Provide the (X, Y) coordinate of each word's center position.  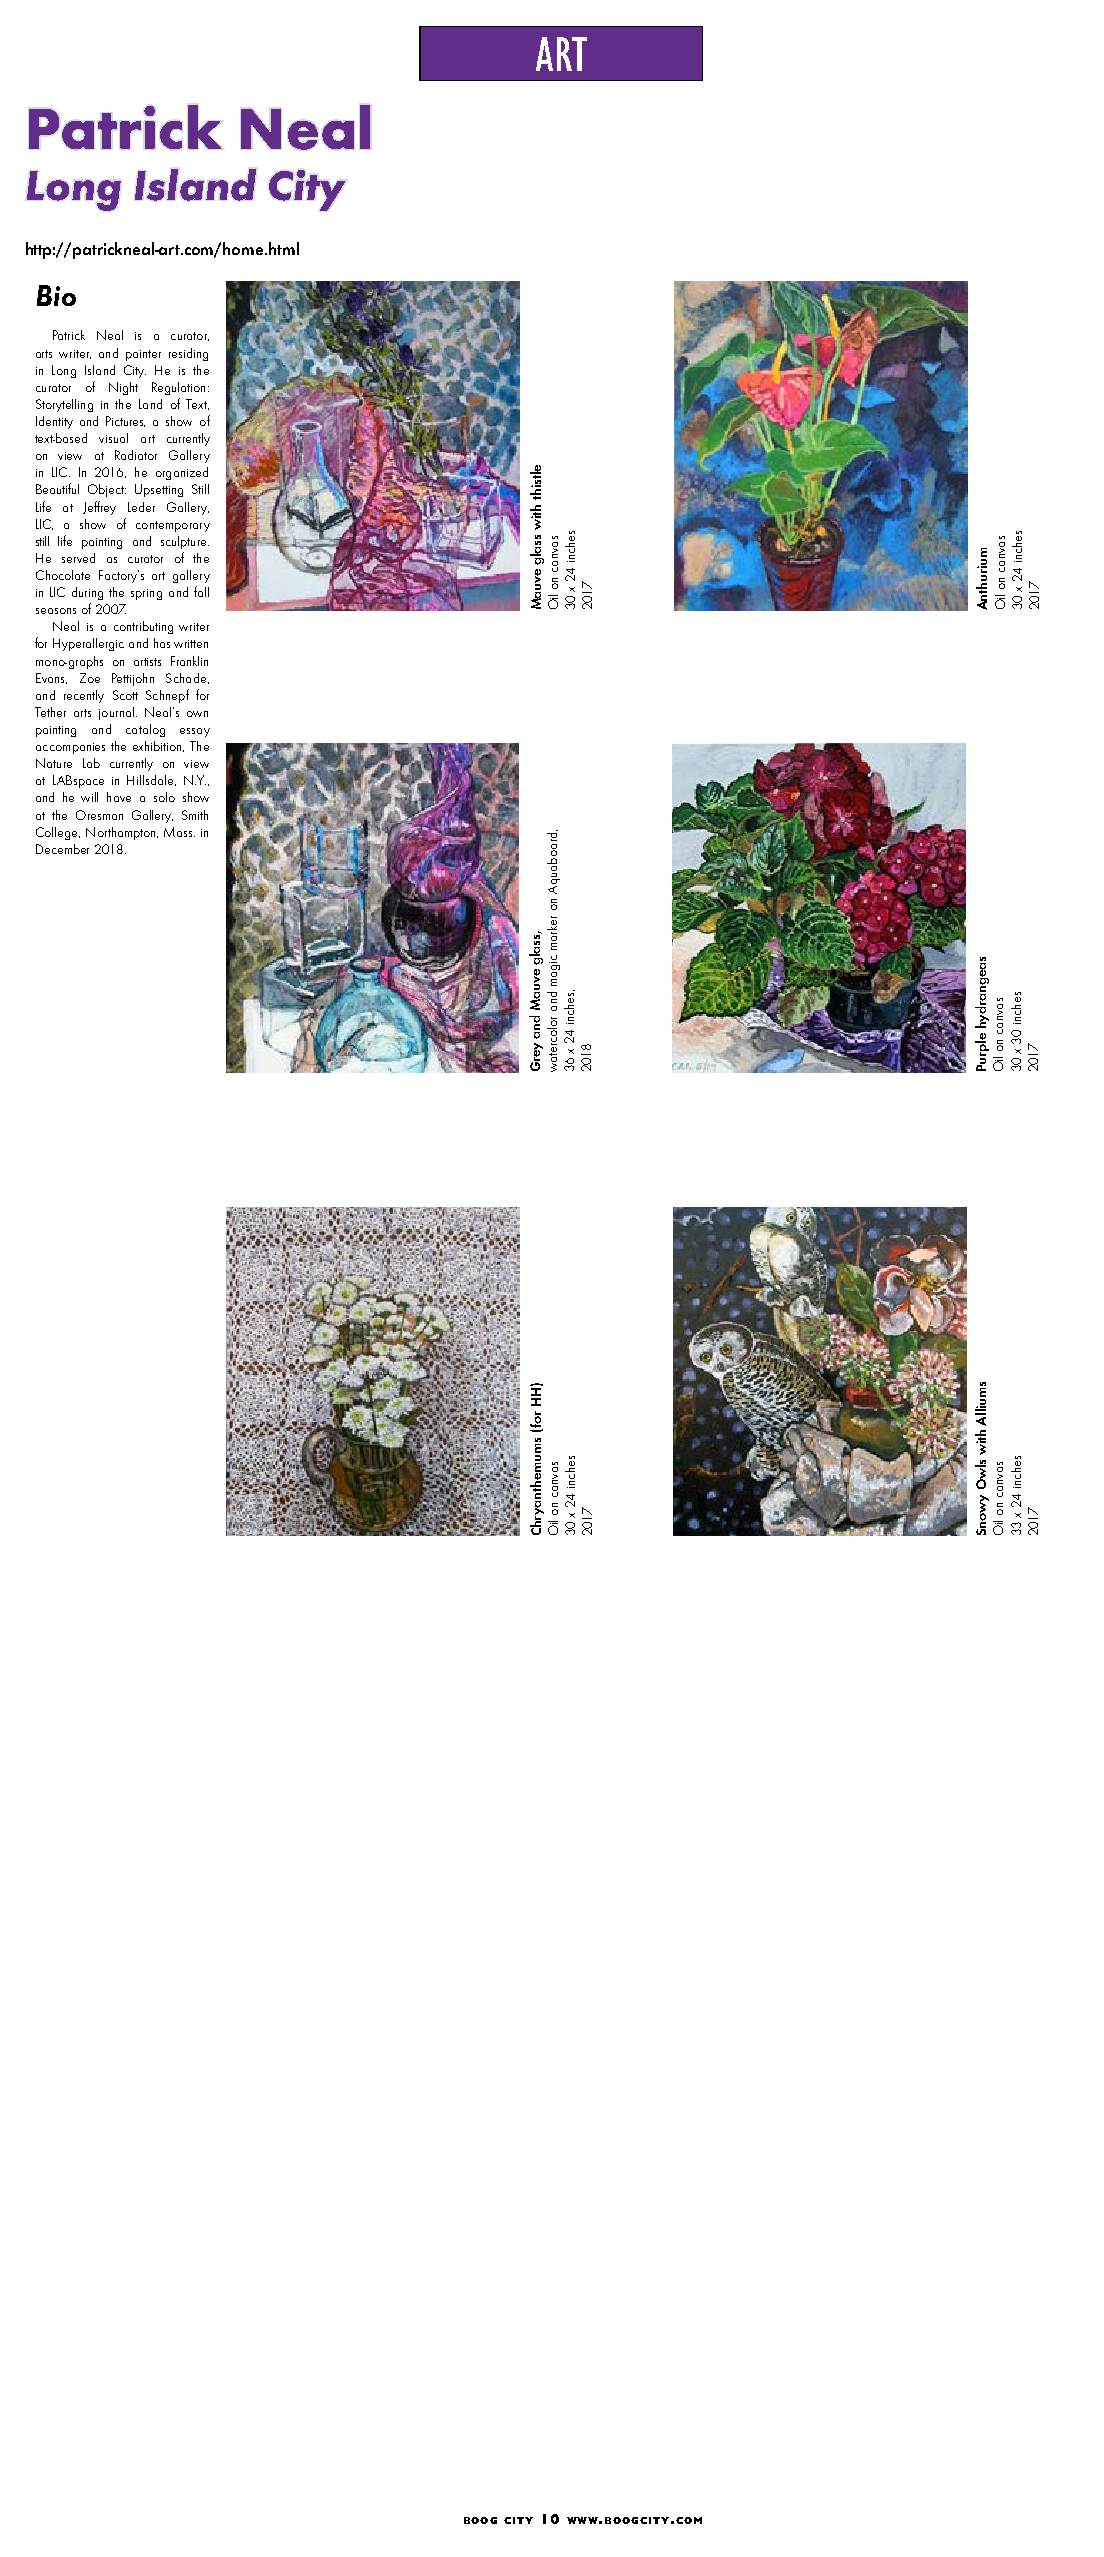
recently (84, 696)
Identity (54, 422)
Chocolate (63, 575)
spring (146, 594)
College (58, 833)
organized (182, 473)
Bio (56, 295)
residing (188, 354)
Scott (125, 695)
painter (143, 355)
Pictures (125, 421)
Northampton (122, 833)
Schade (187, 678)
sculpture (185, 542)
